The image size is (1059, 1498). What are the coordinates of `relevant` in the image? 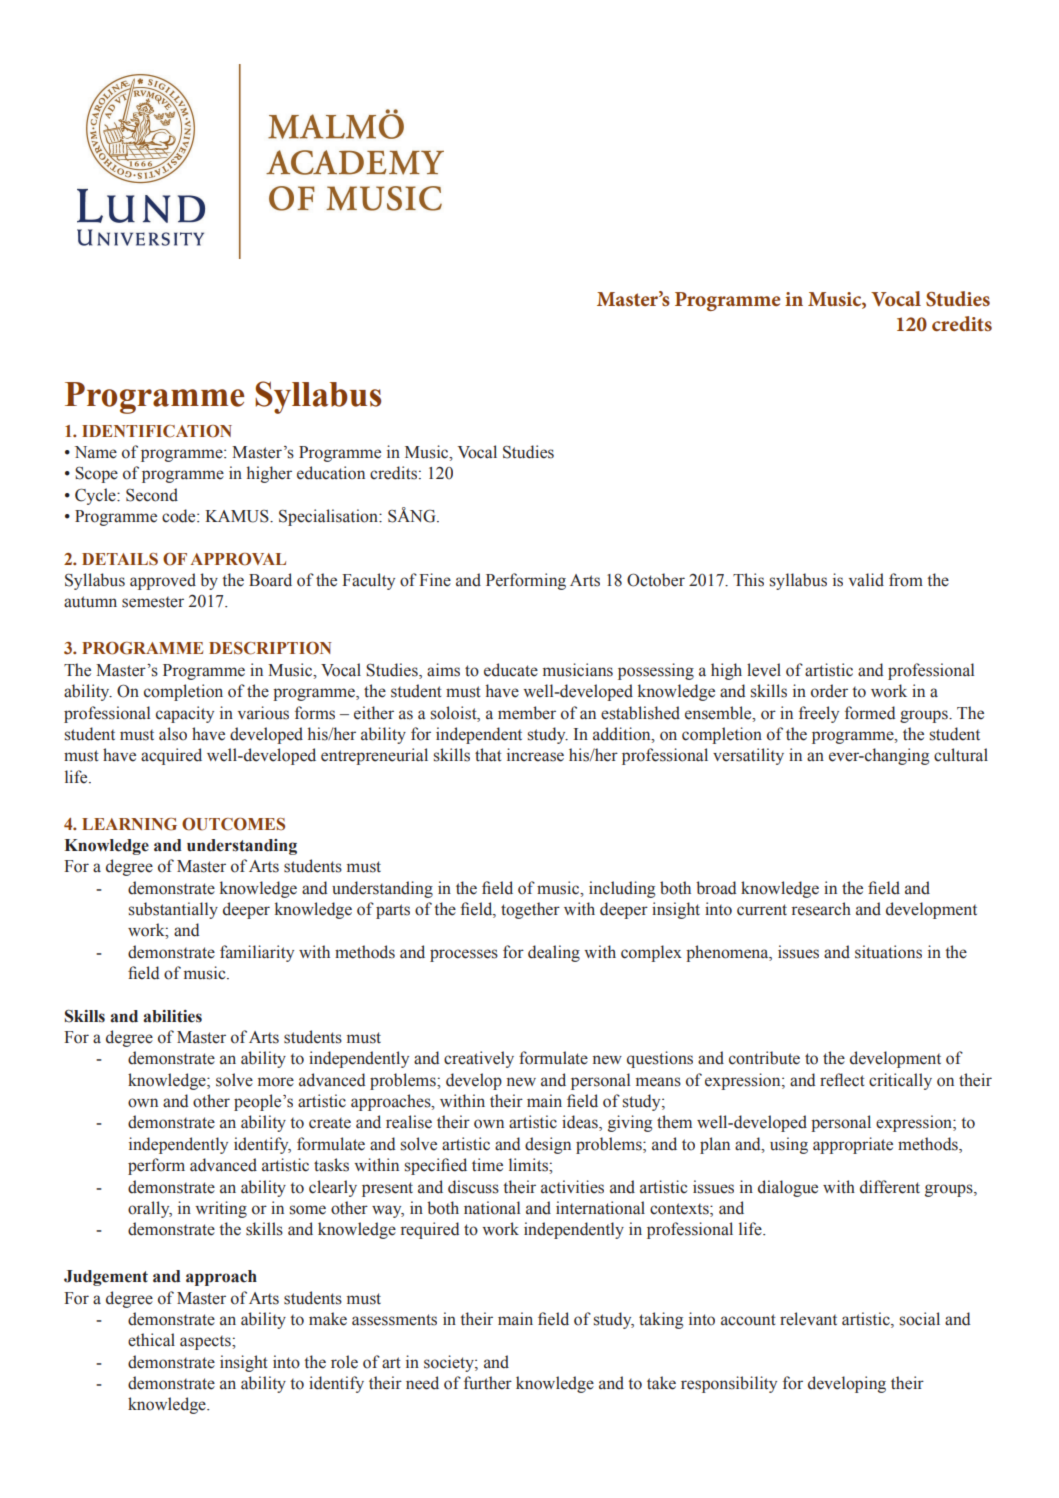 It's located at (808, 1319).
